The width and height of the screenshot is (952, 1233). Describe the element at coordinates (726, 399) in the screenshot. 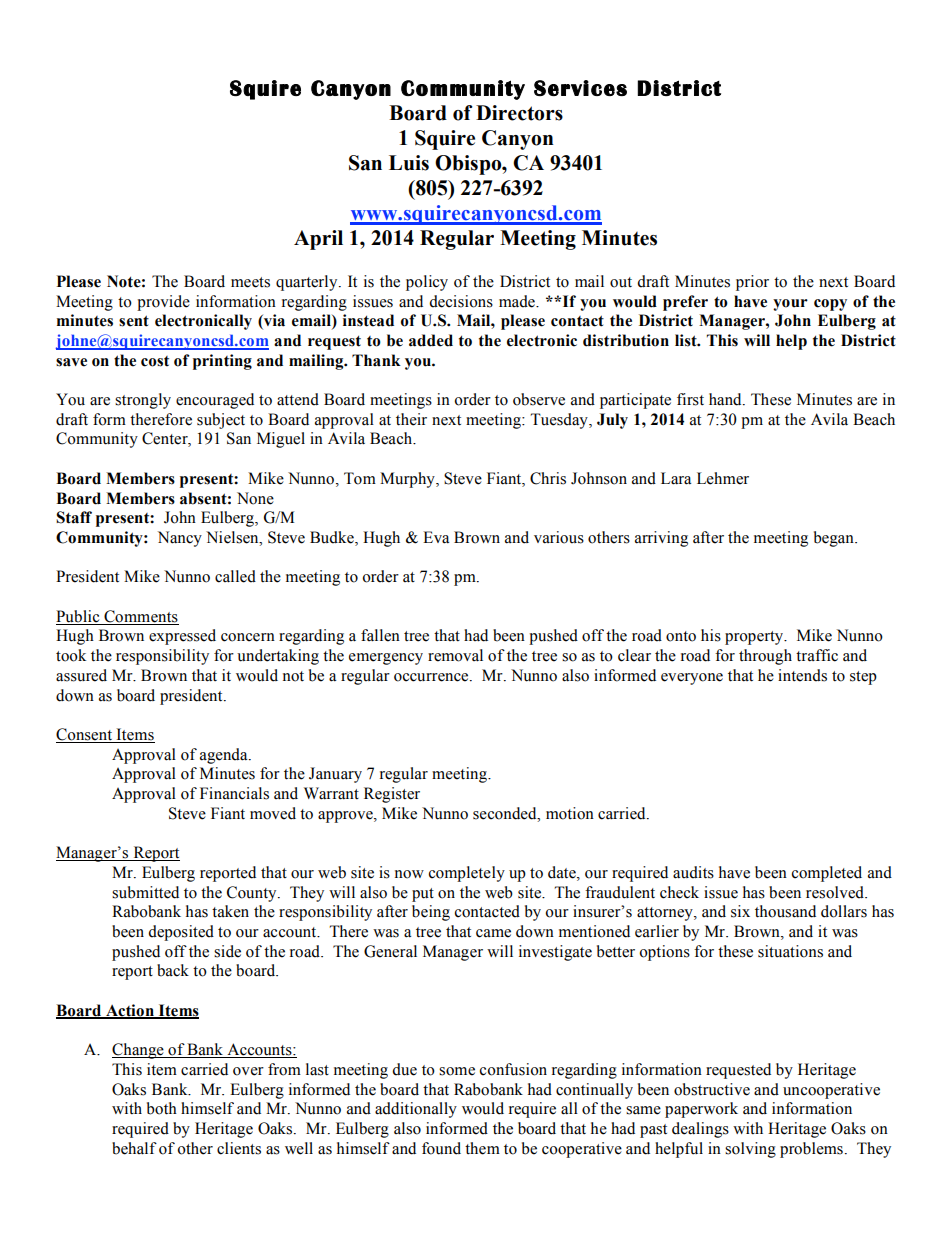

I see `hand` at that location.
